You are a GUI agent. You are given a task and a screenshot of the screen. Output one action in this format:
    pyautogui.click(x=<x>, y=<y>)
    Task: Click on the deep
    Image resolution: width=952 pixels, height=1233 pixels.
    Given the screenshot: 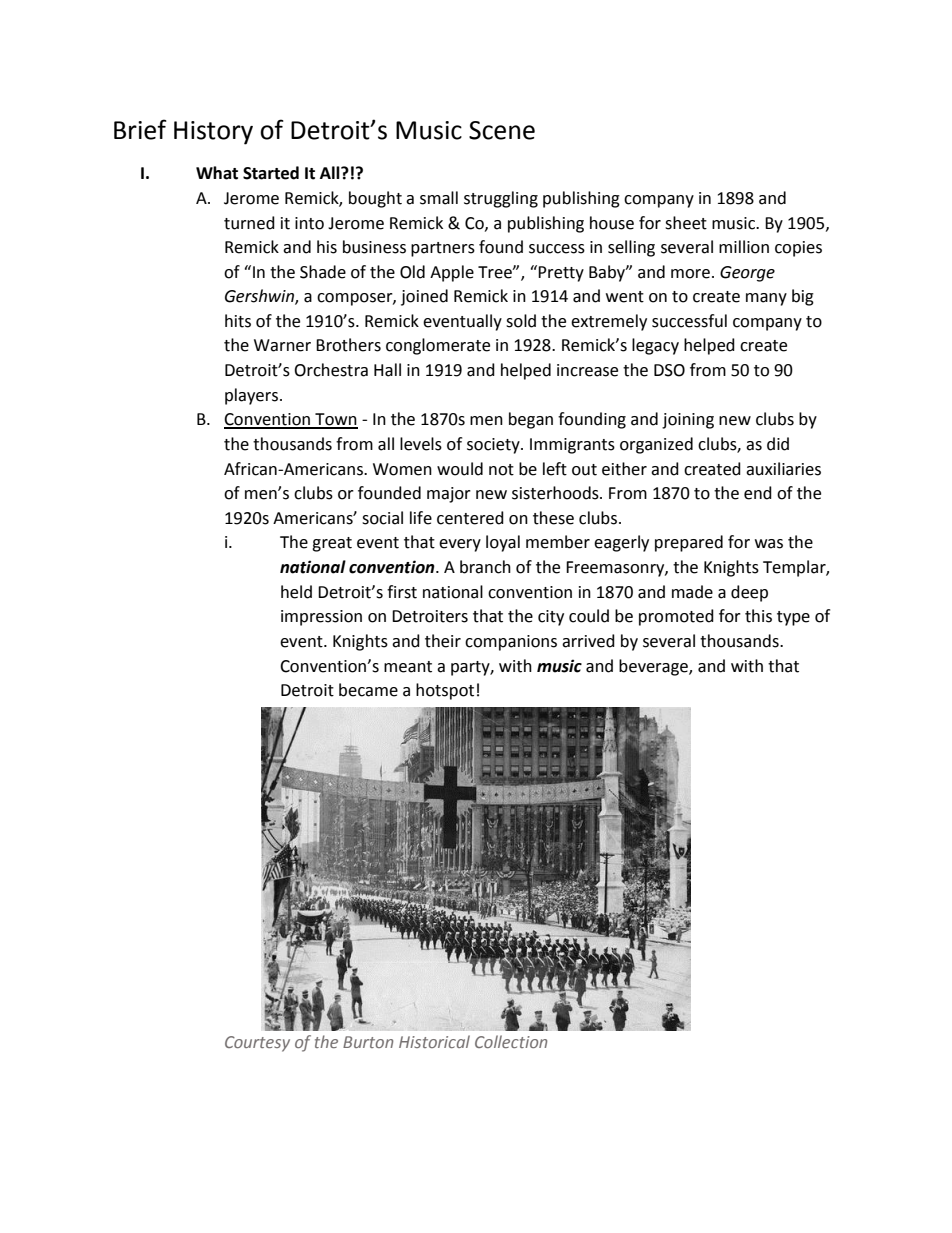 What is the action you would take?
    pyautogui.click(x=749, y=593)
